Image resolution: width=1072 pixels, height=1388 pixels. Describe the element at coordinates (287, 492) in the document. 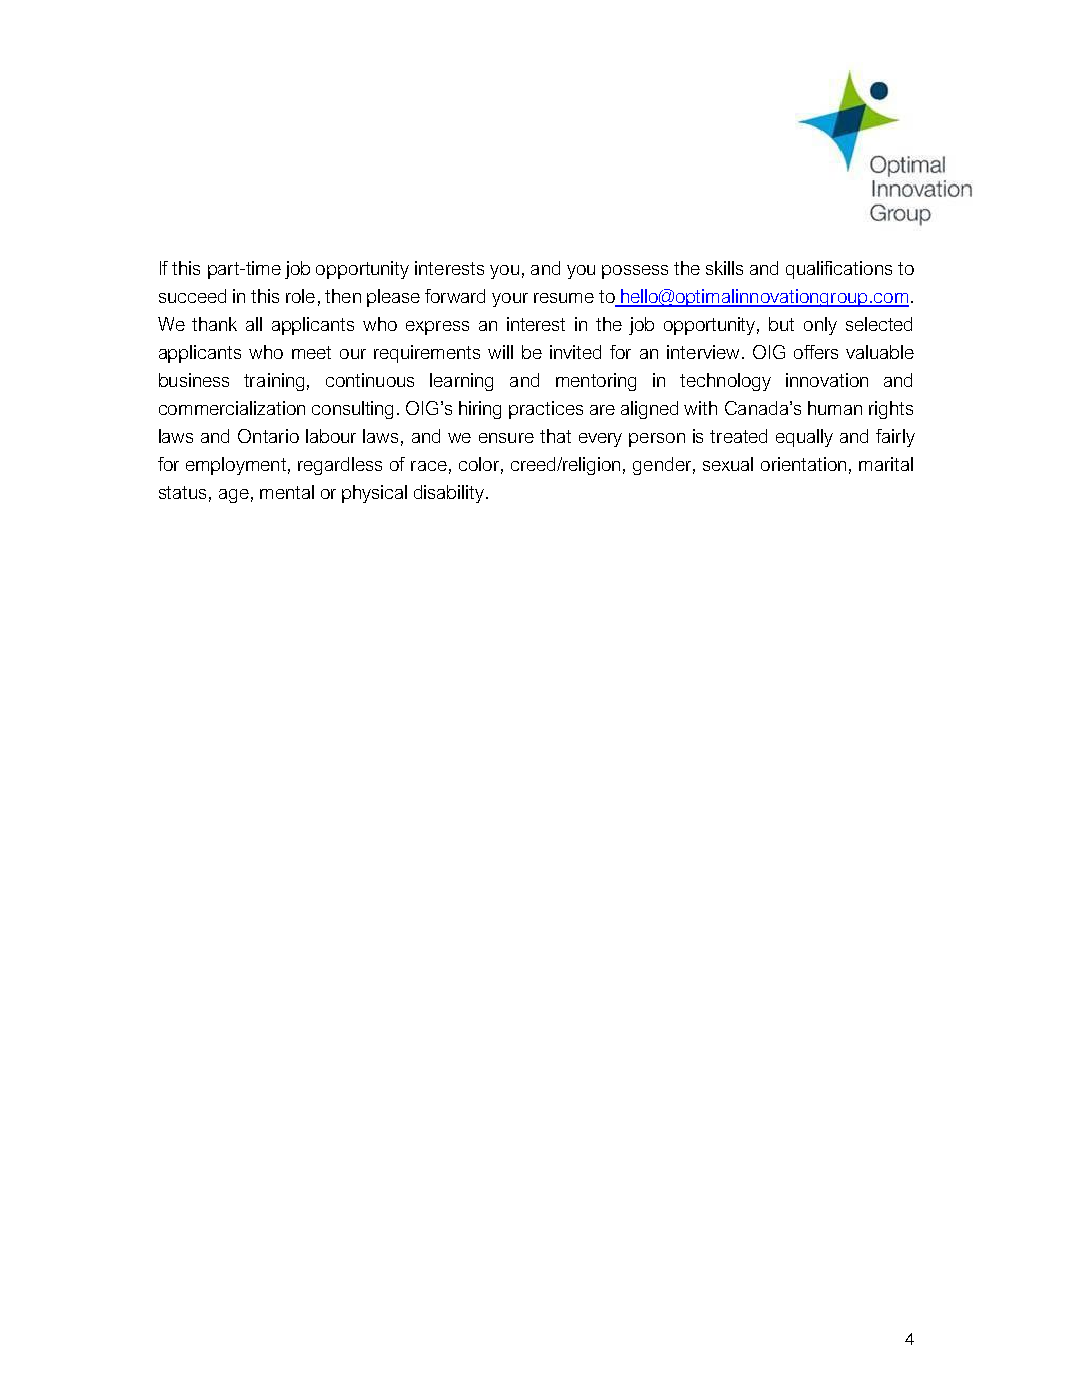

I see `mental` at that location.
